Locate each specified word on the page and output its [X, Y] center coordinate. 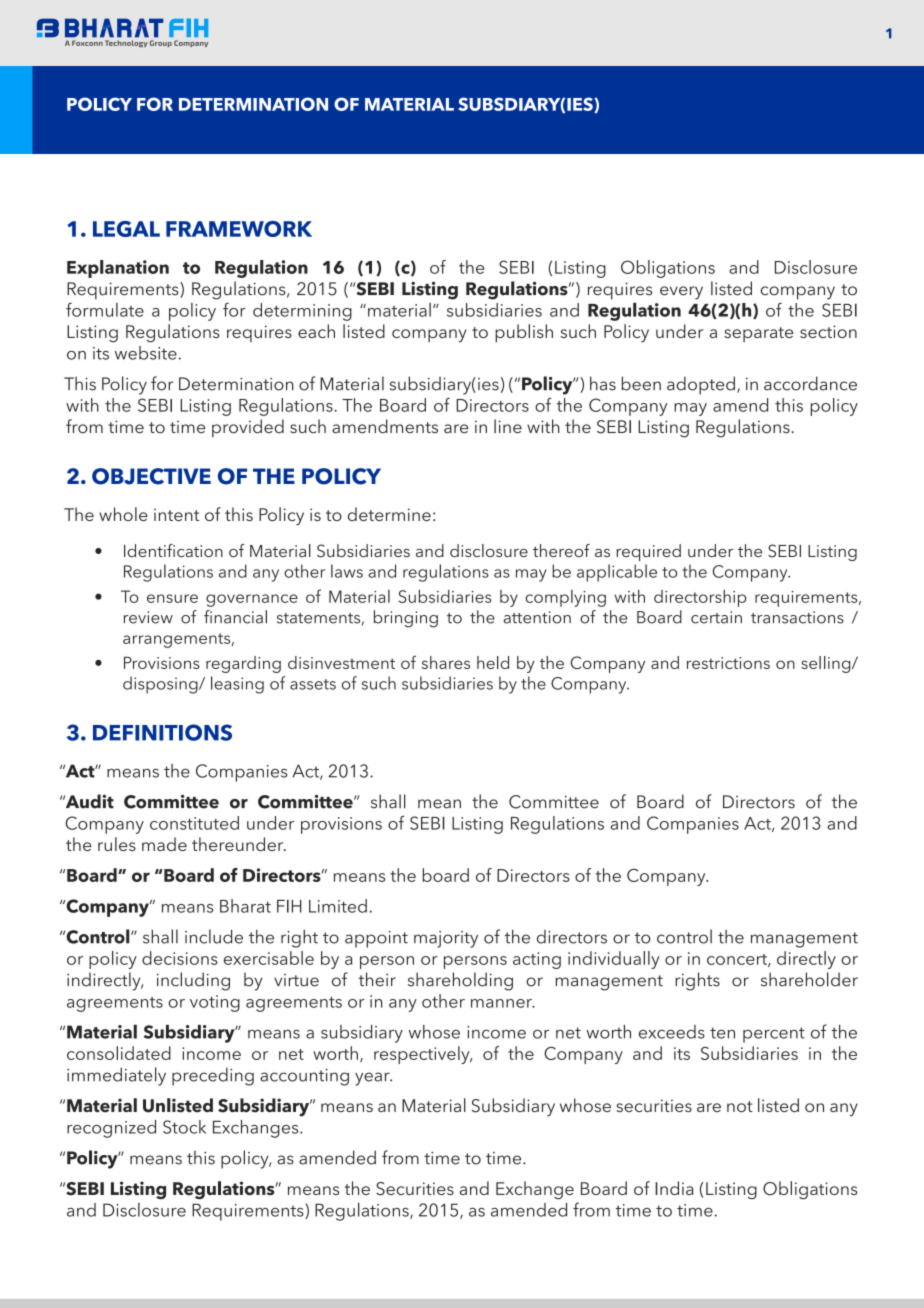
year [373, 1079]
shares [446, 662]
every [681, 293]
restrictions [728, 663]
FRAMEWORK [239, 229]
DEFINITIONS [162, 732]
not [740, 1106]
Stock [184, 1127]
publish [524, 333]
